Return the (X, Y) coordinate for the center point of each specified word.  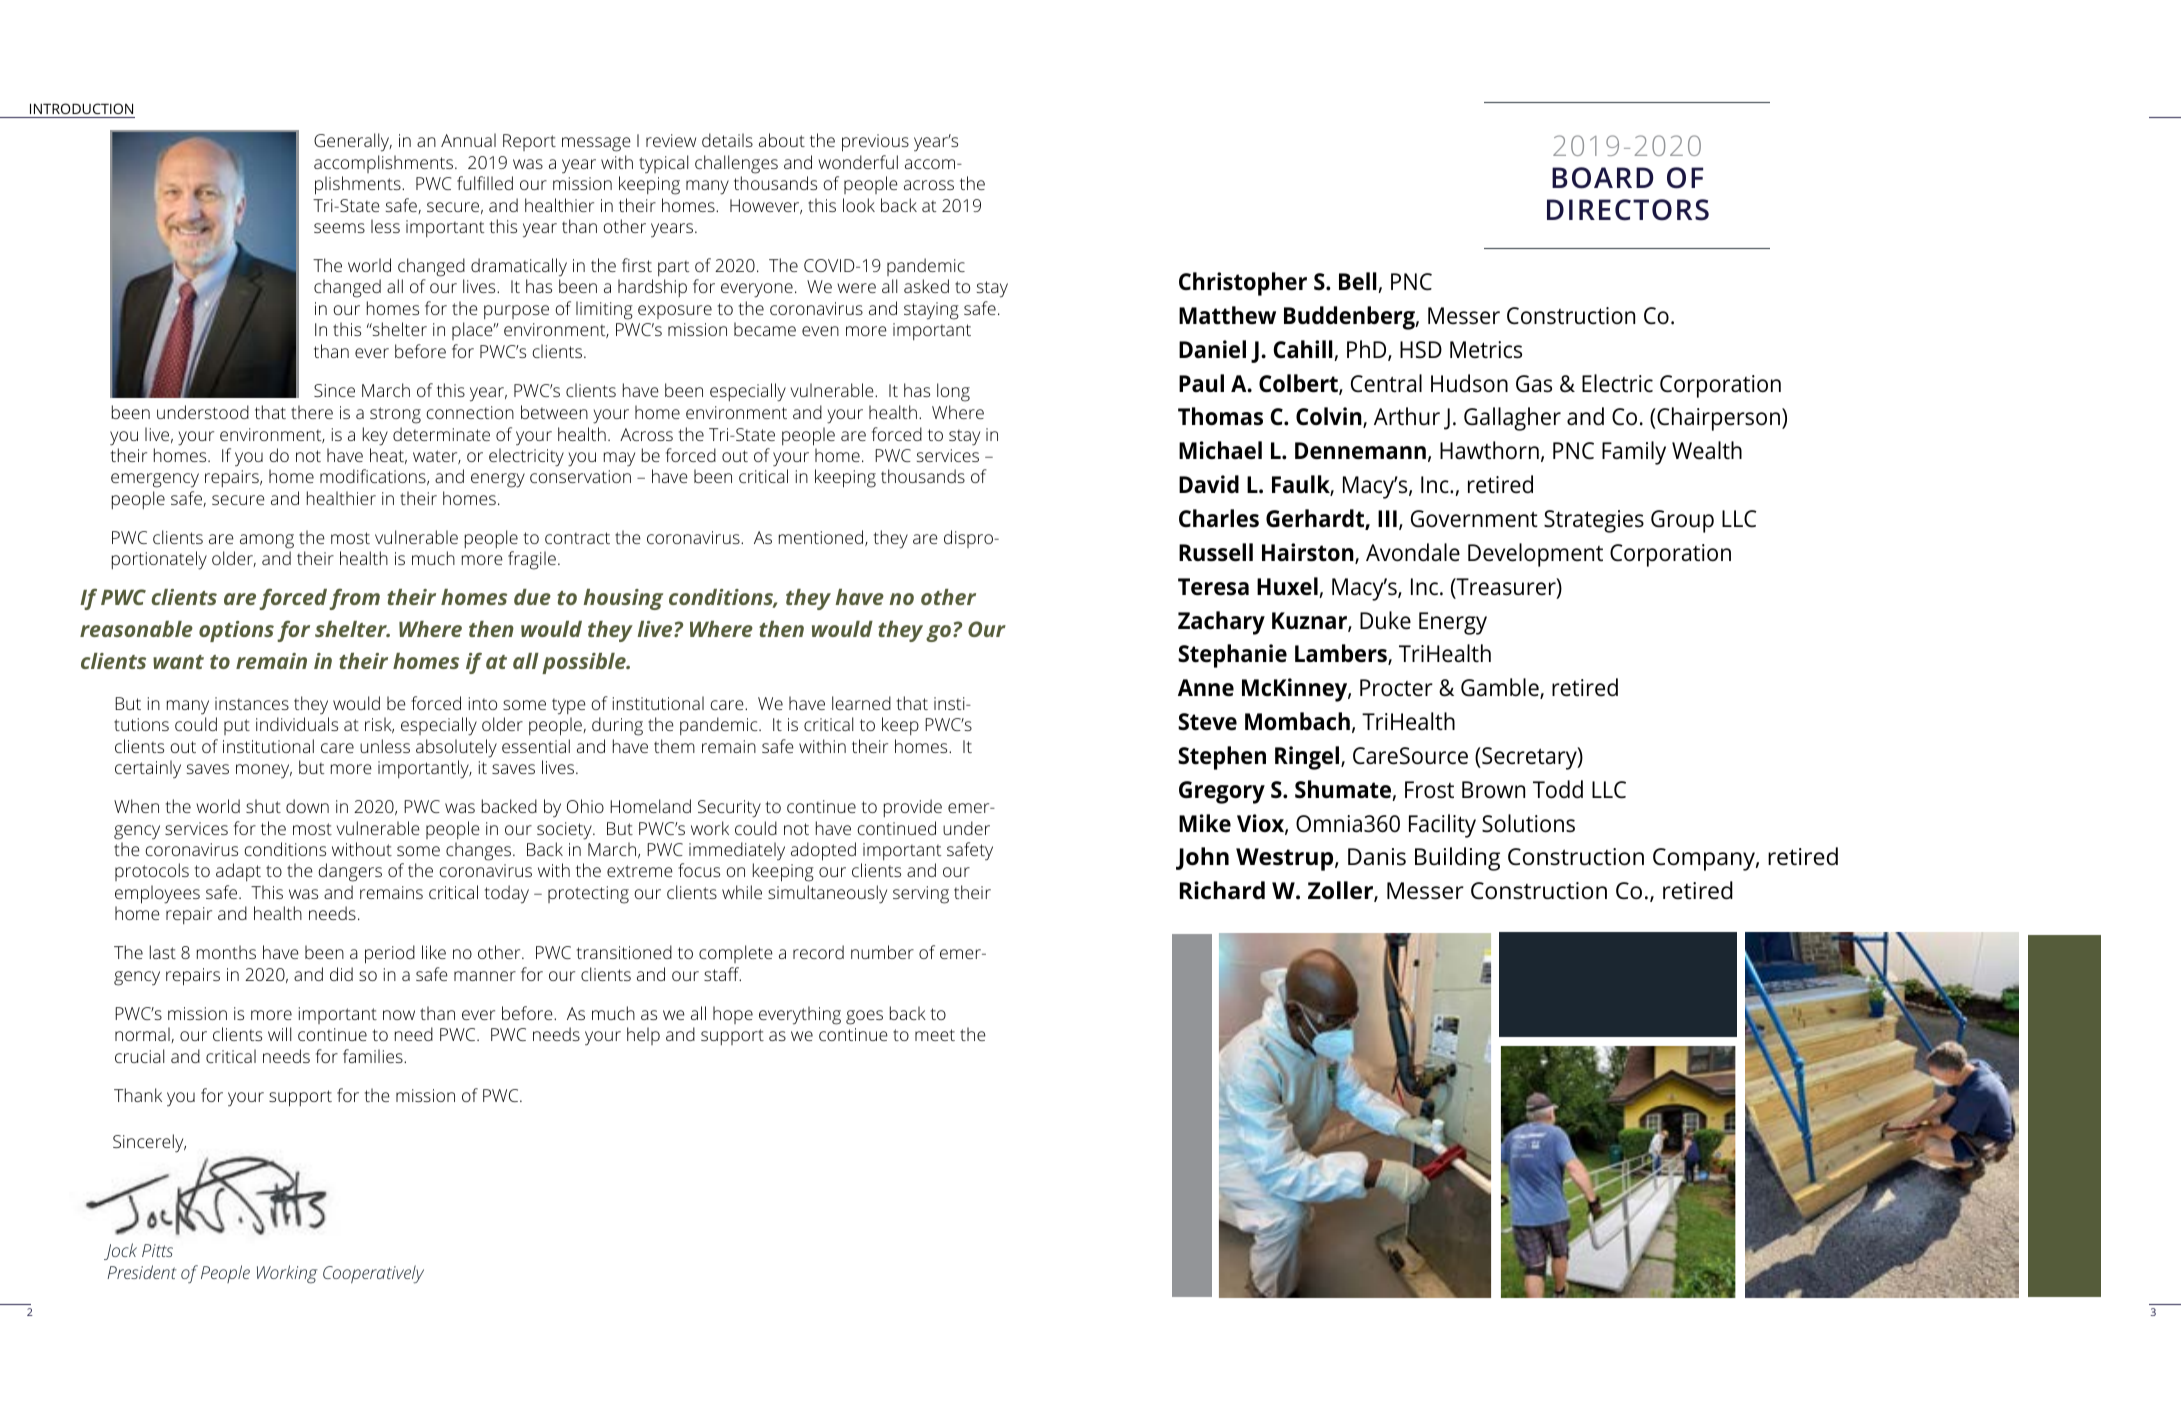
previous (875, 143)
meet (935, 1035)
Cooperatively (373, 1274)
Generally (353, 142)
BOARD (1602, 178)
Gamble (1501, 688)
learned (861, 703)
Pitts (157, 1250)
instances (252, 703)
